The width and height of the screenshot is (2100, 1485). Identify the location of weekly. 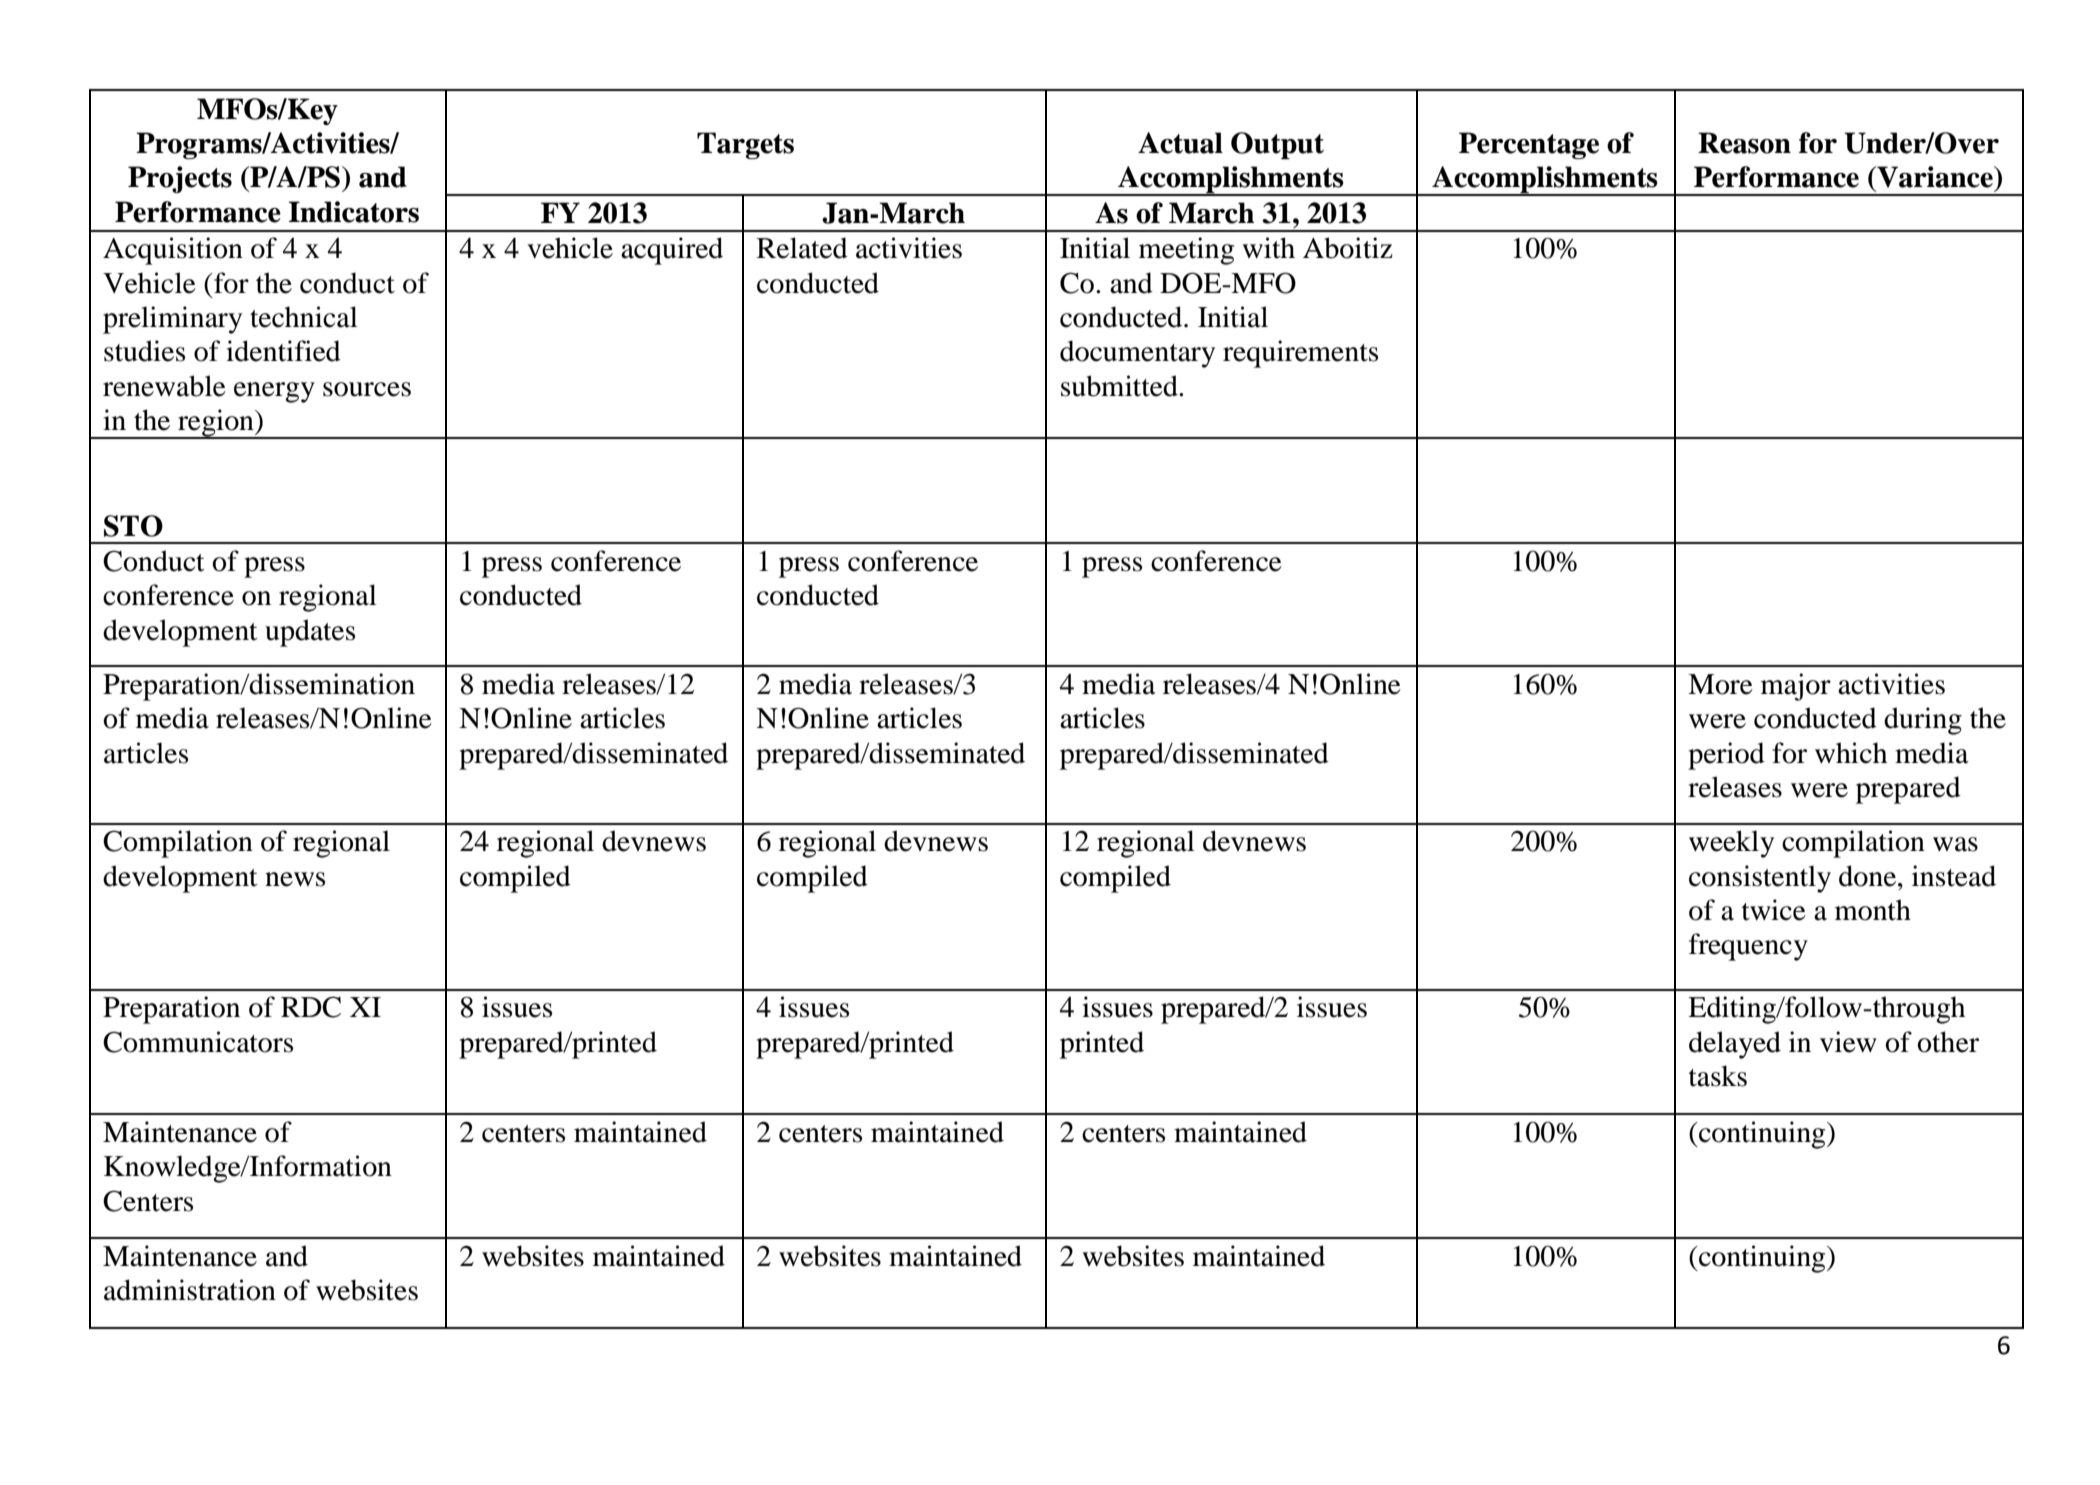
(1731, 844).
